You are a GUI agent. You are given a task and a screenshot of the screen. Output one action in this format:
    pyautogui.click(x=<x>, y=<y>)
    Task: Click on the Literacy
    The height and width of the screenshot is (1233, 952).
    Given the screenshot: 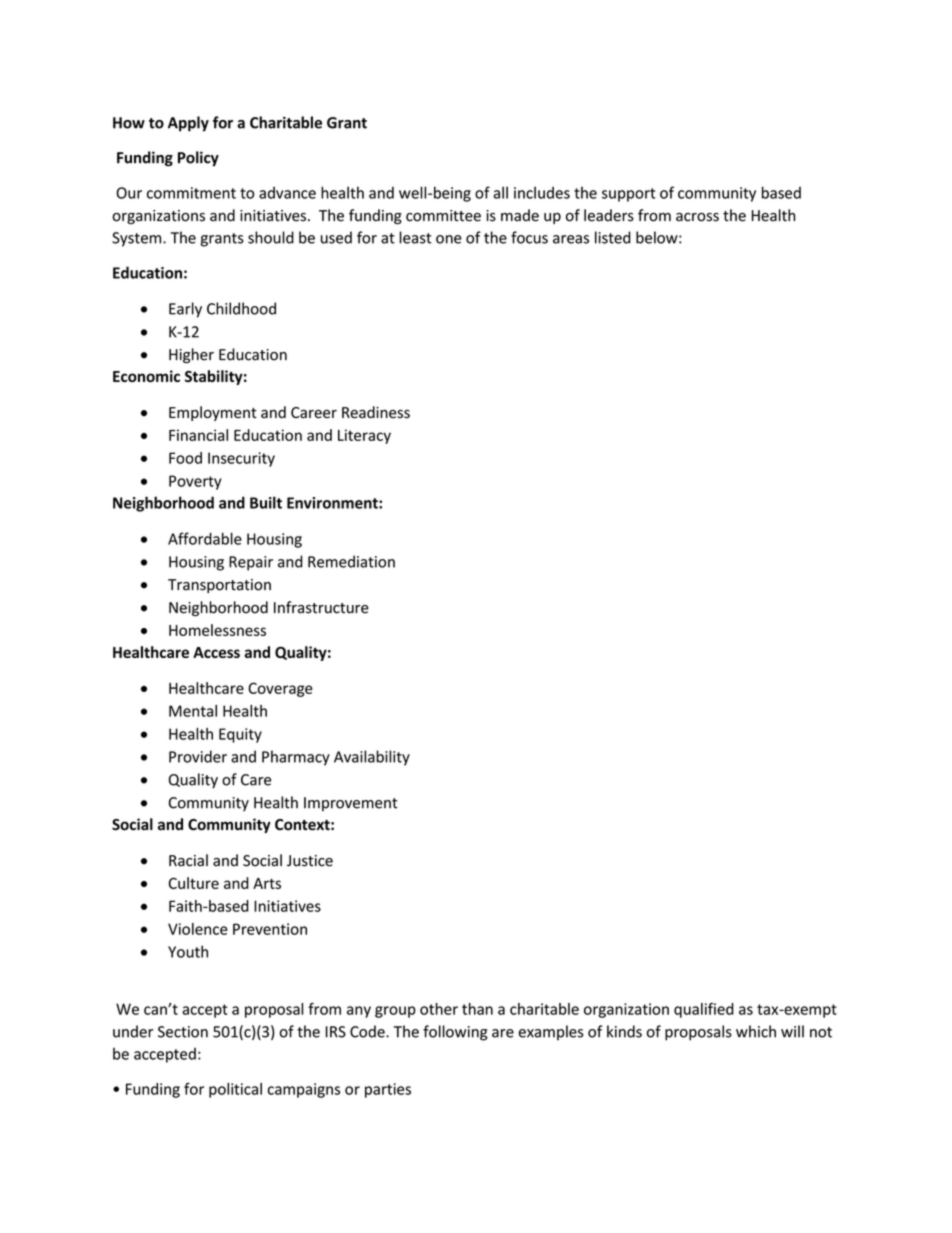 What is the action you would take?
    pyautogui.click(x=364, y=436)
